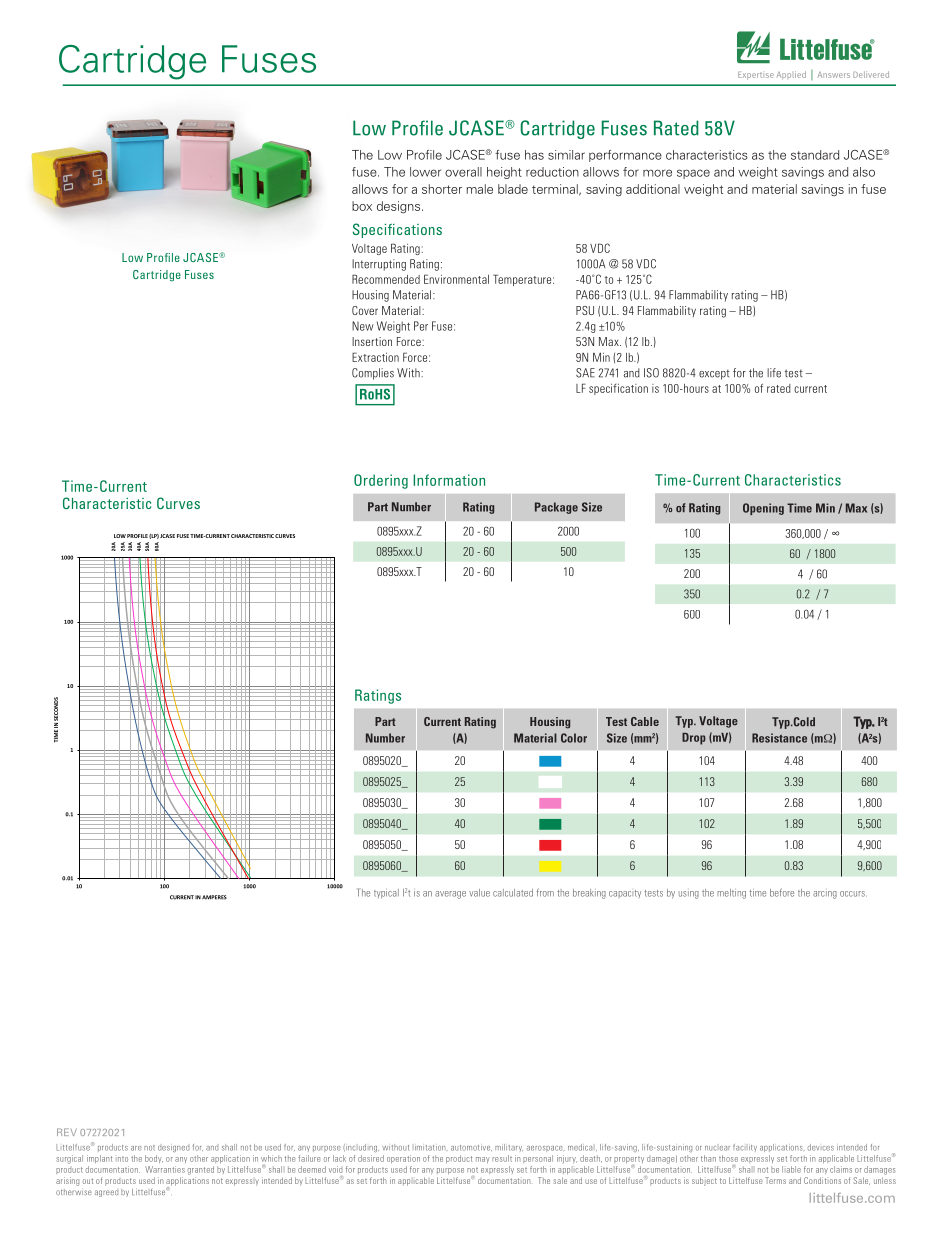 The width and height of the image is (952, 1233). I want to click on value, so click(479, 893).
